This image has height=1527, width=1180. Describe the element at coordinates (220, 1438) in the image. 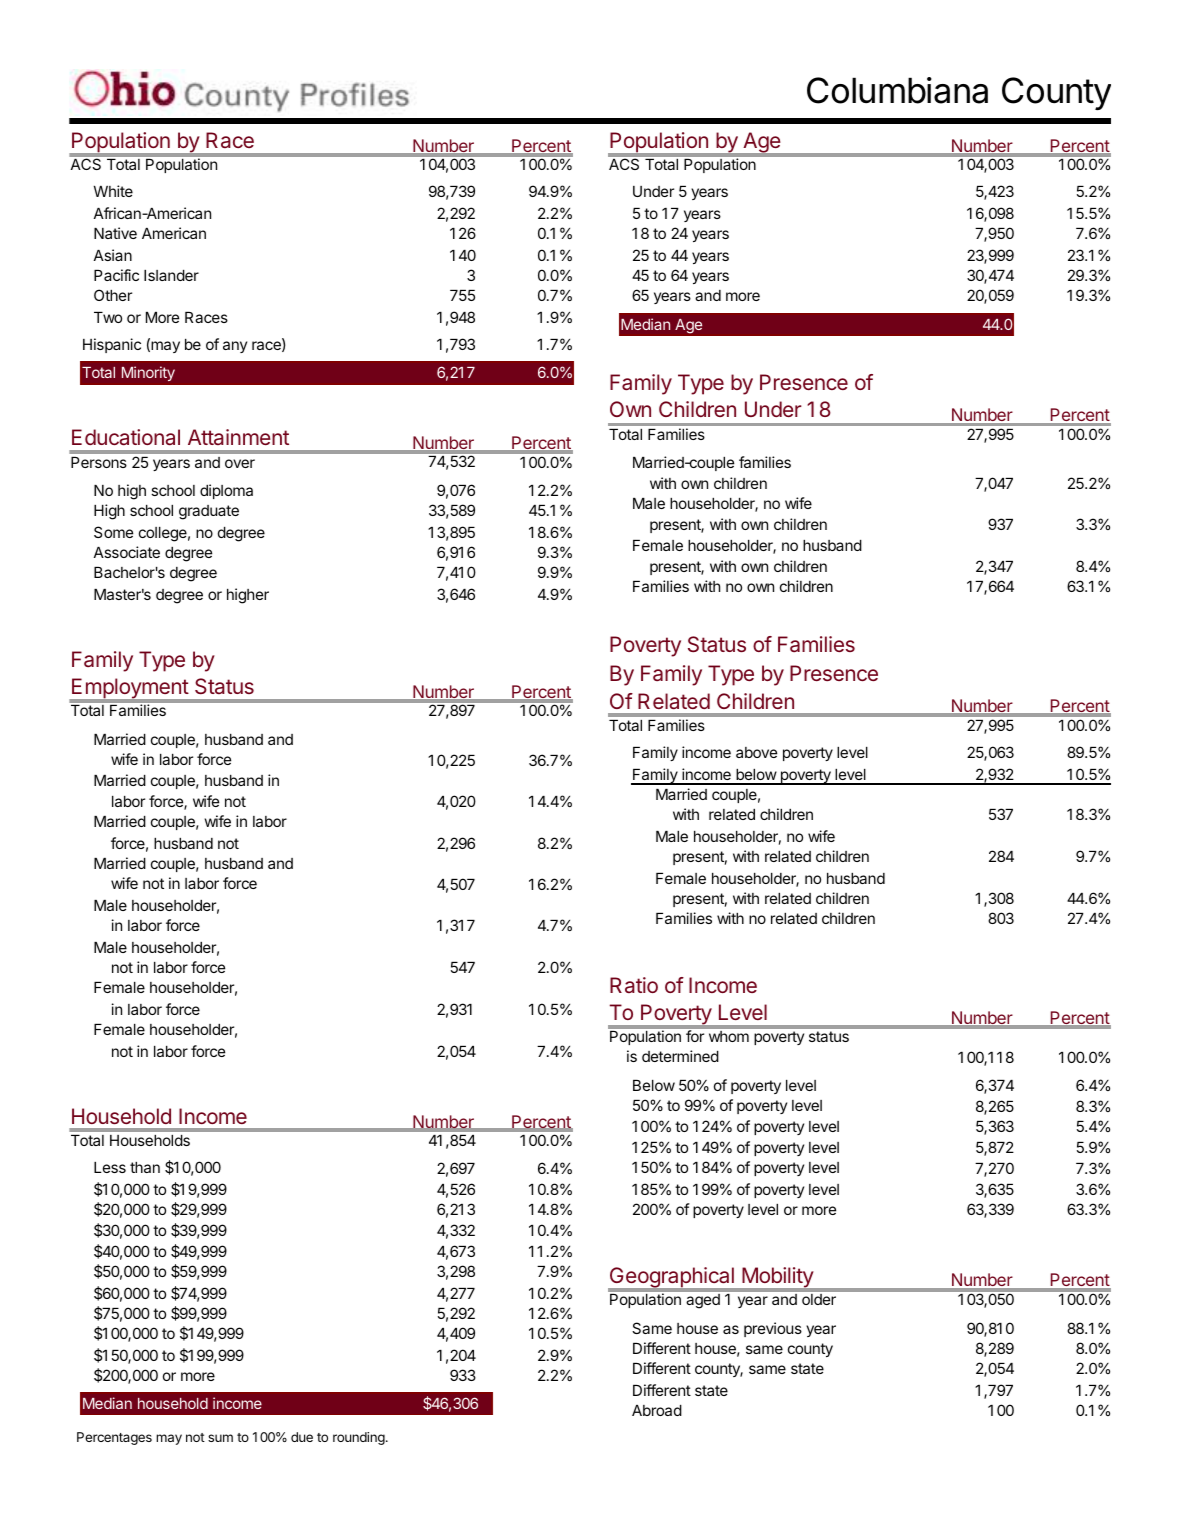

I see `sum` at that location.
